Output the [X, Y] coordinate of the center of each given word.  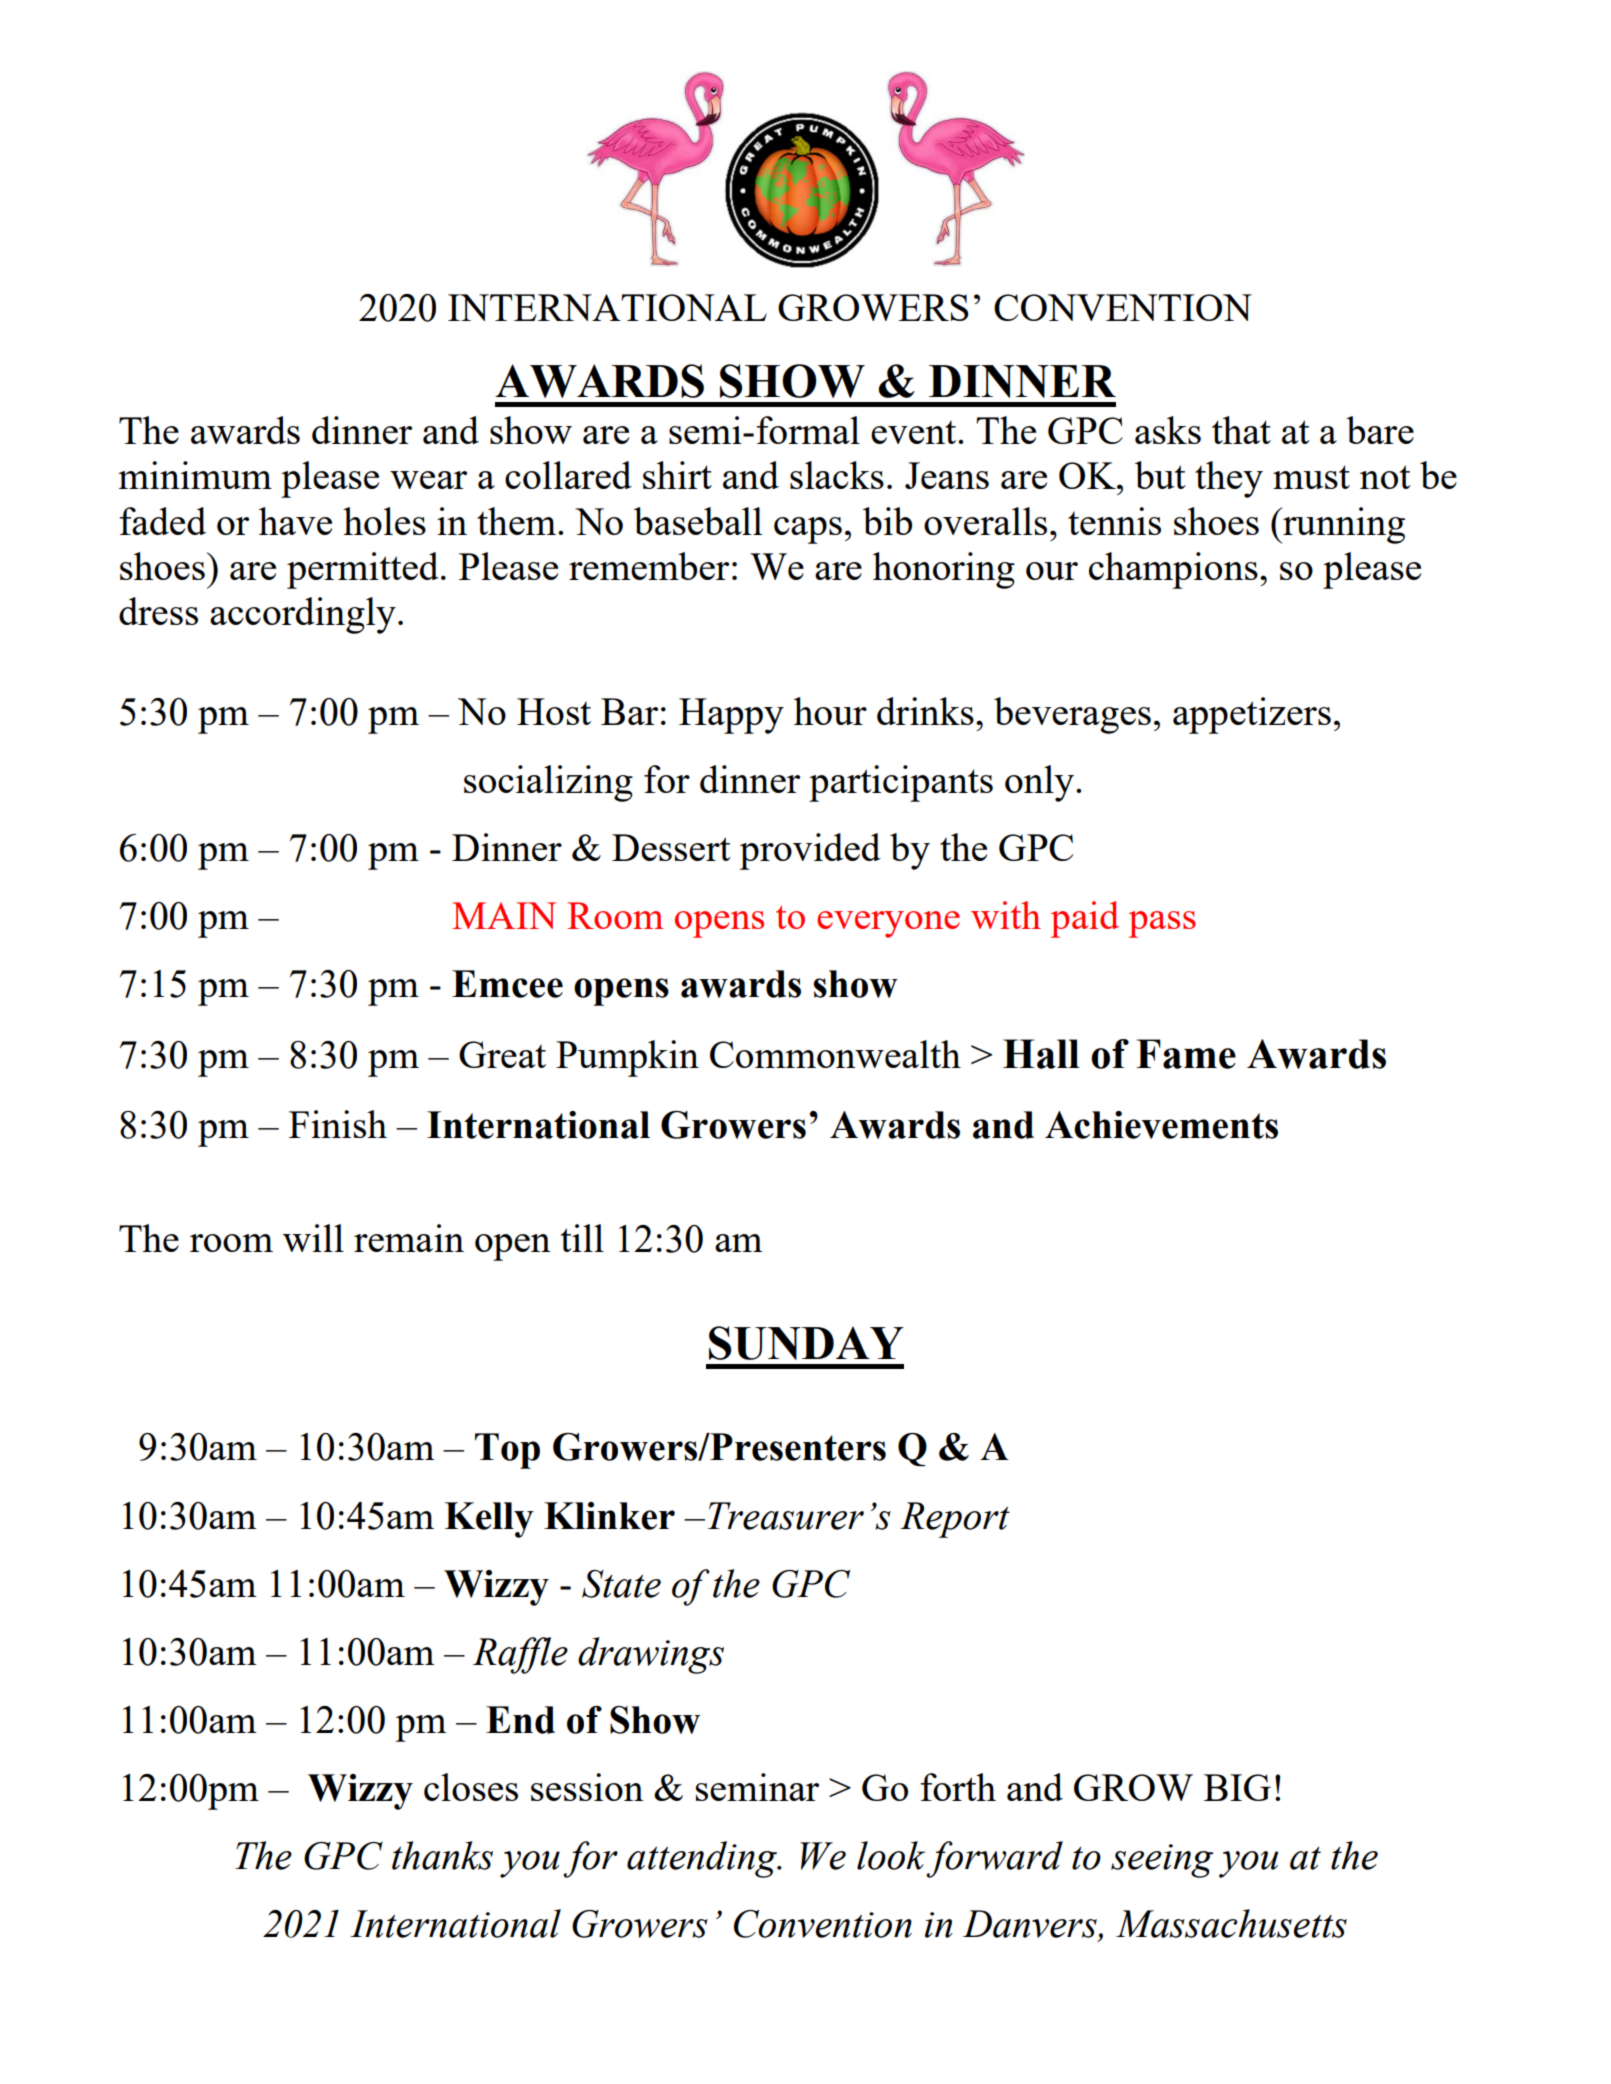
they [1229, 479]
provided [810, 851]
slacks [837, 475]
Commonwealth [835, 1054]
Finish [338, 1124]
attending [703, 1859]
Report [955, 1520]
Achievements [1161, 1125]
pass [1162, 924]
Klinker [609, 1516]
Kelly [489, 1520]
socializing [548, 783]
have [295, 521]
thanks [442, 1855]
